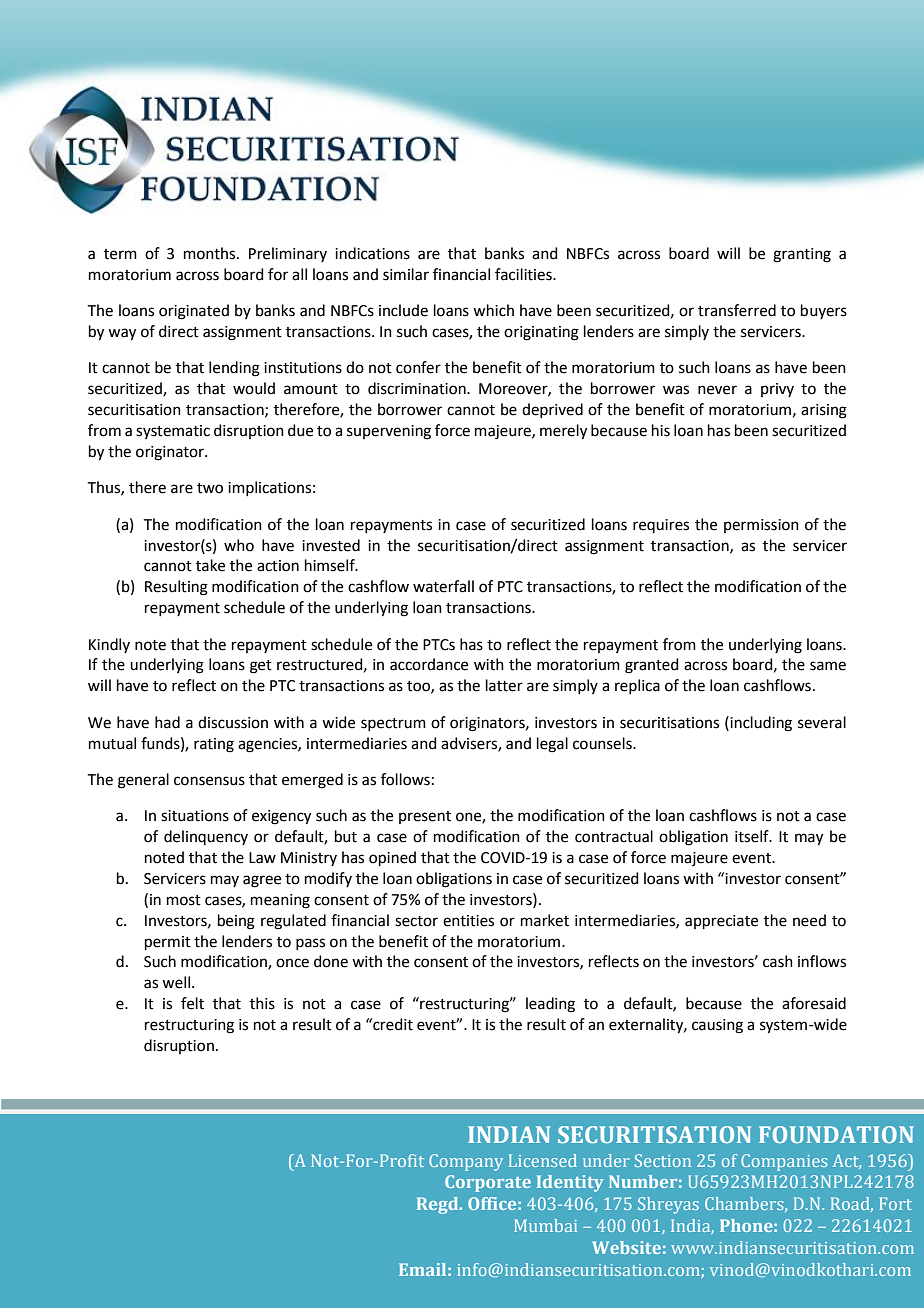 This screenshot has width=924, height=1308. What do you see at coordinates (443, 586) in the screenshot?
I see `waterfall` at bounding box center [443, 586].
